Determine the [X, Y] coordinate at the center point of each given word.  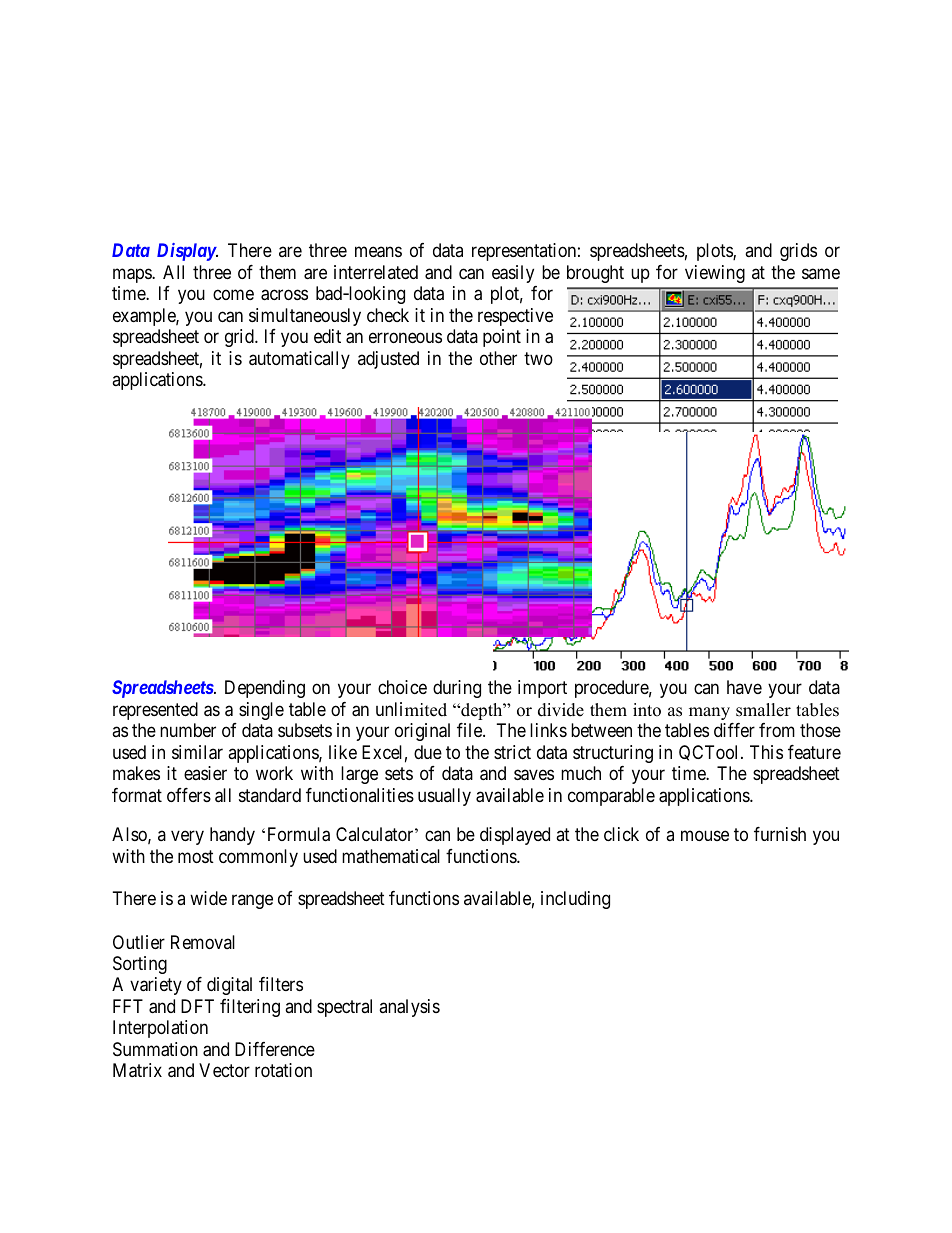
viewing [715, 274]
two [538, 358]
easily [513, 274]
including [575, 900]
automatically [299, 360]
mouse [705, 835]
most [196, 856]
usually [444, 797]
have [744, 687]
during [457, 689]
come [233, 295]
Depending [265, 689]
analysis [409, 1008]
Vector [224, 1070]
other [498, 358]
